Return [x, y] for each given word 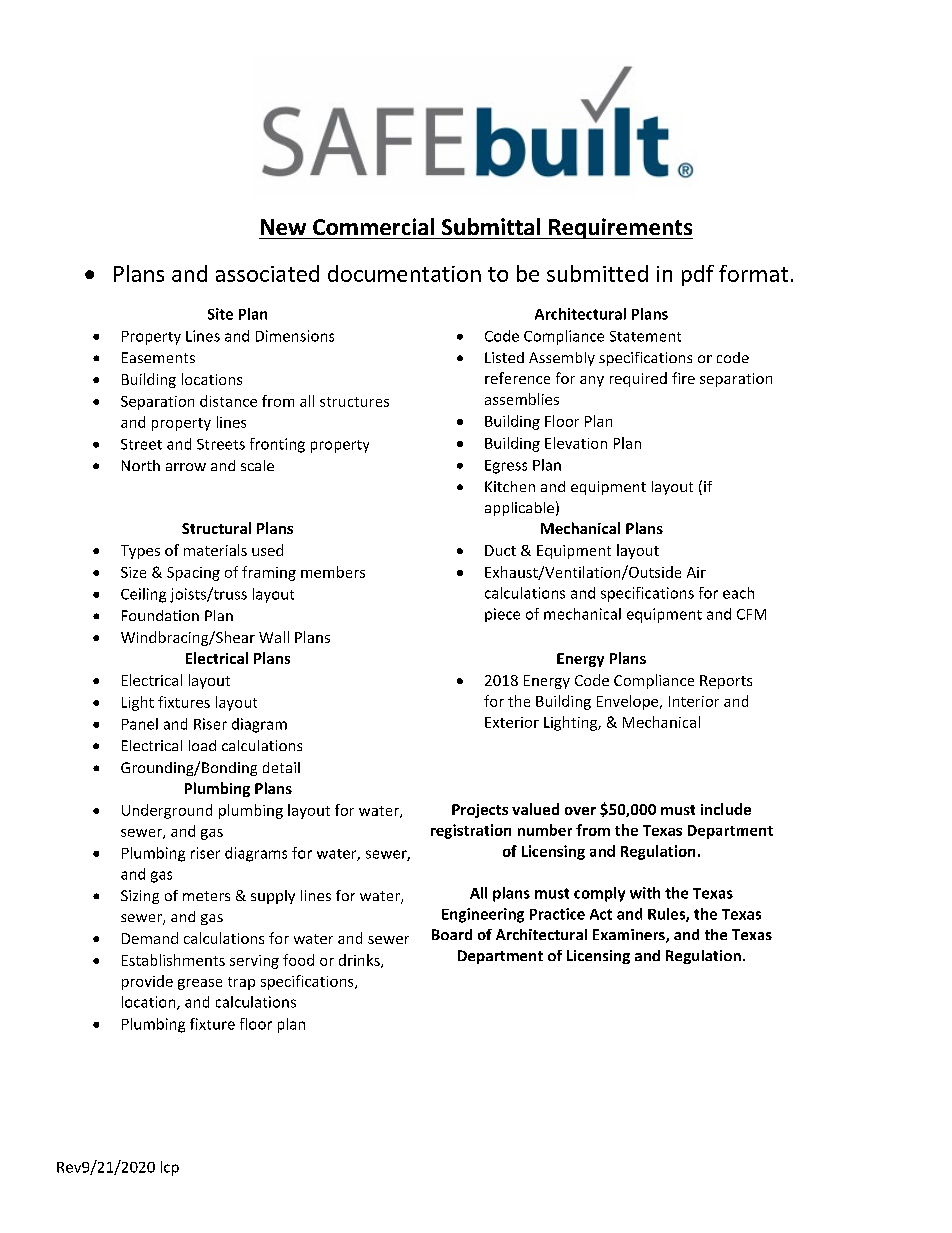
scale [257, 465]
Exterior [512, 722]
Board [452, 934]
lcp [170, 1168]
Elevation [576, 443]
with [645, 893]
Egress [506, 467]
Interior [694, 701]
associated [267, 273]
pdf [698, 275]
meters [206, 896]
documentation [404, 273]
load [202, 745]
